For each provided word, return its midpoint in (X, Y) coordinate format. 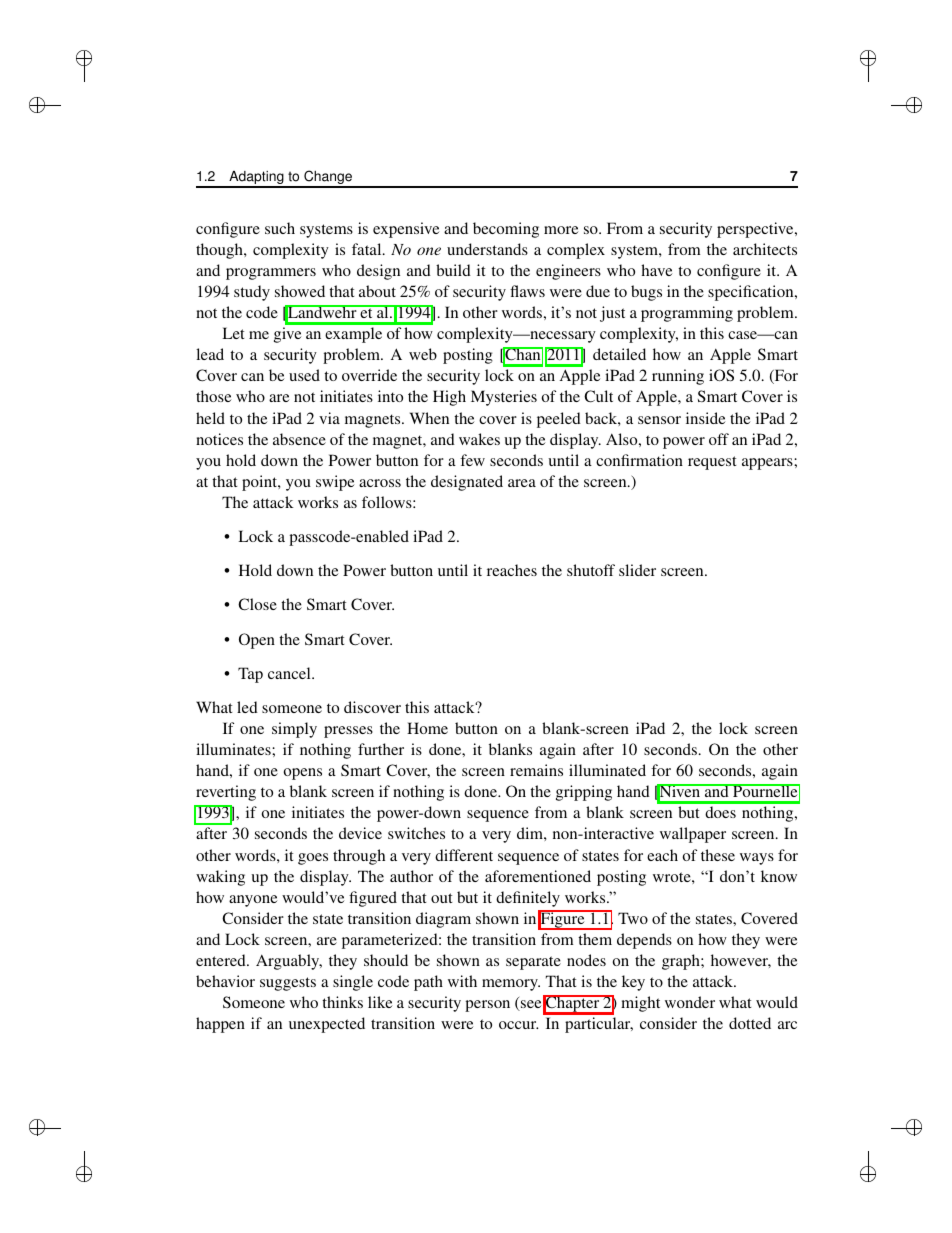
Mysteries (504, 398)
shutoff (591, 570)
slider (637, 570)
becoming (506, 230)
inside (705, 418)
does (720, 812)
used (304, 375)
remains (536, 770)
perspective (756, 230)
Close (257, 604)
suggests (288, 984)
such (280, 228)
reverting (226, 793)
